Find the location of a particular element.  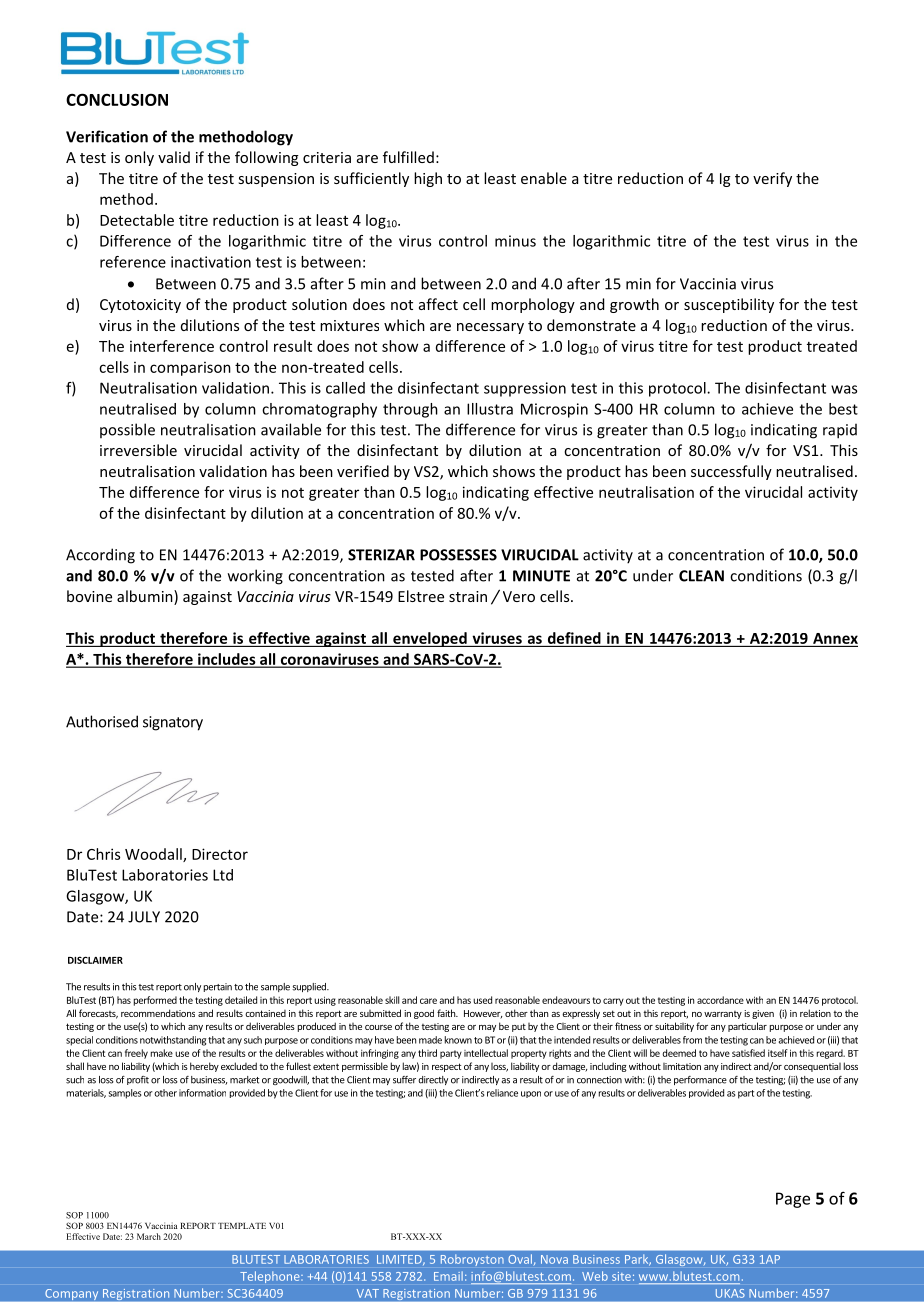

verify is located at coordinates (772, 179).
